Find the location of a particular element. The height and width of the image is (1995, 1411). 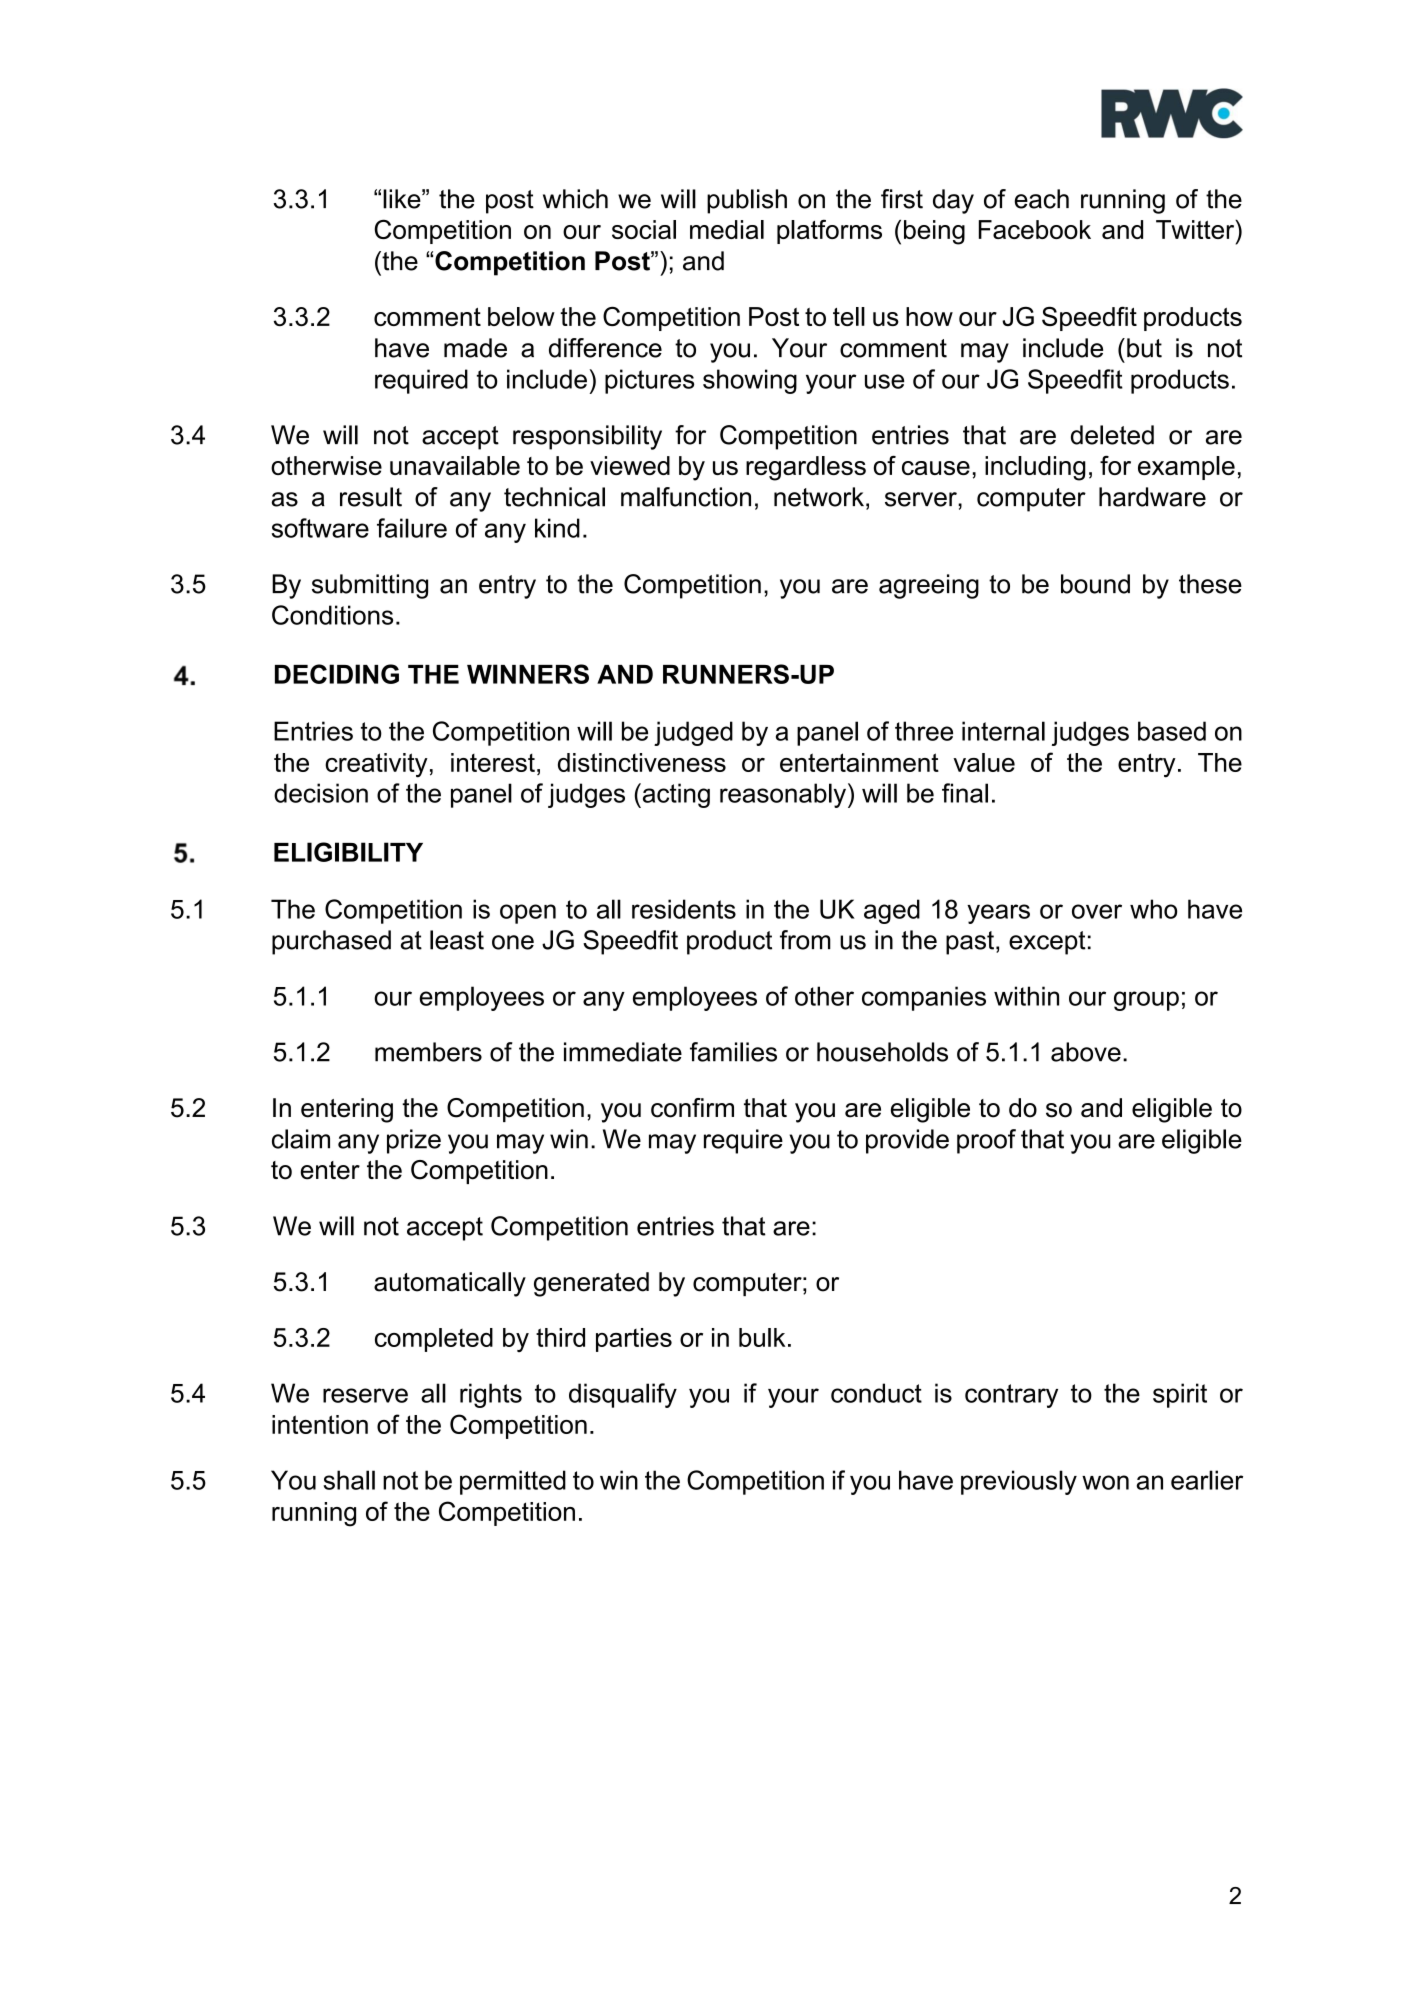

bound is located at coordinates (1095, 584).
